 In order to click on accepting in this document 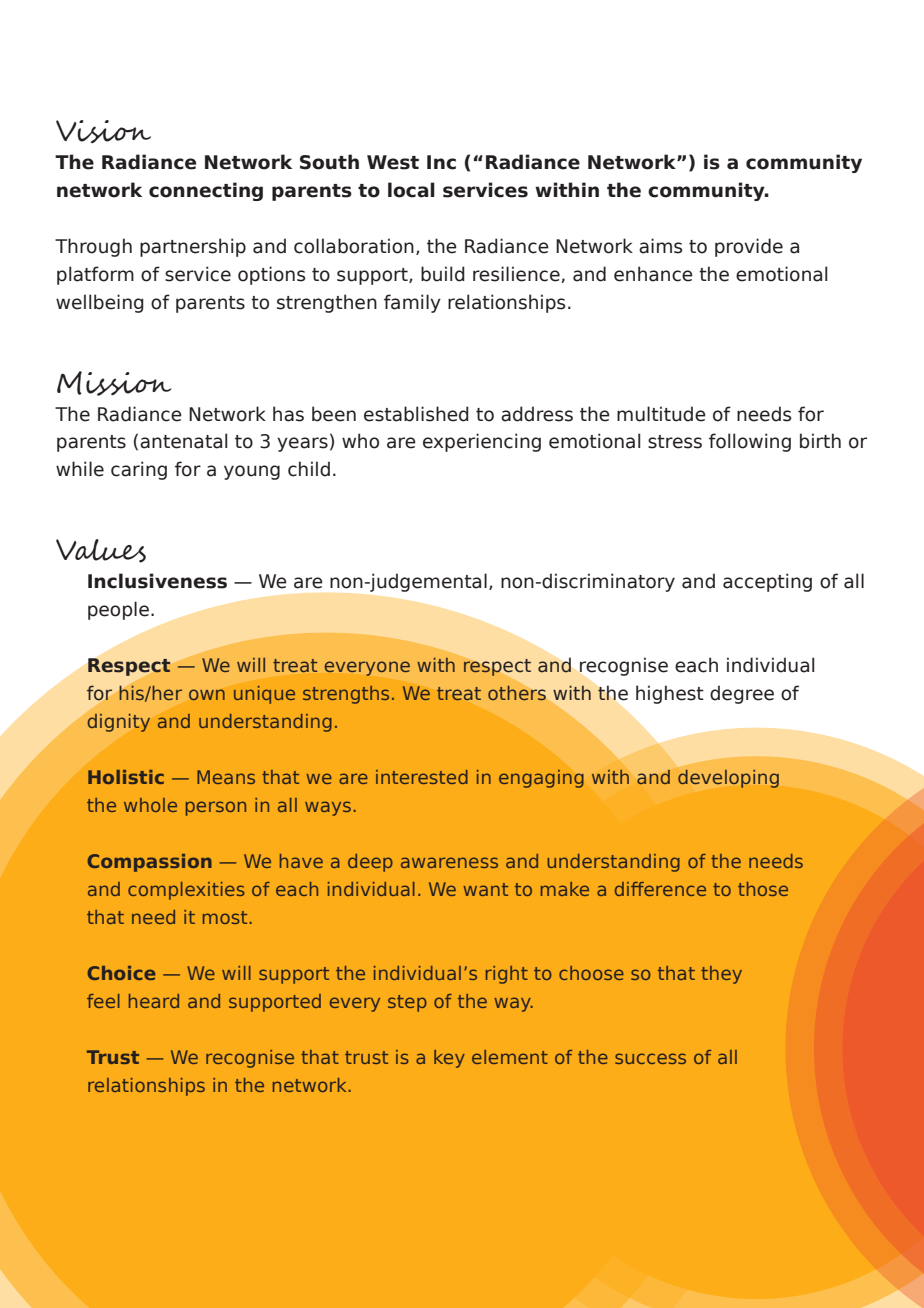, I will do `click(767, 582)`.
